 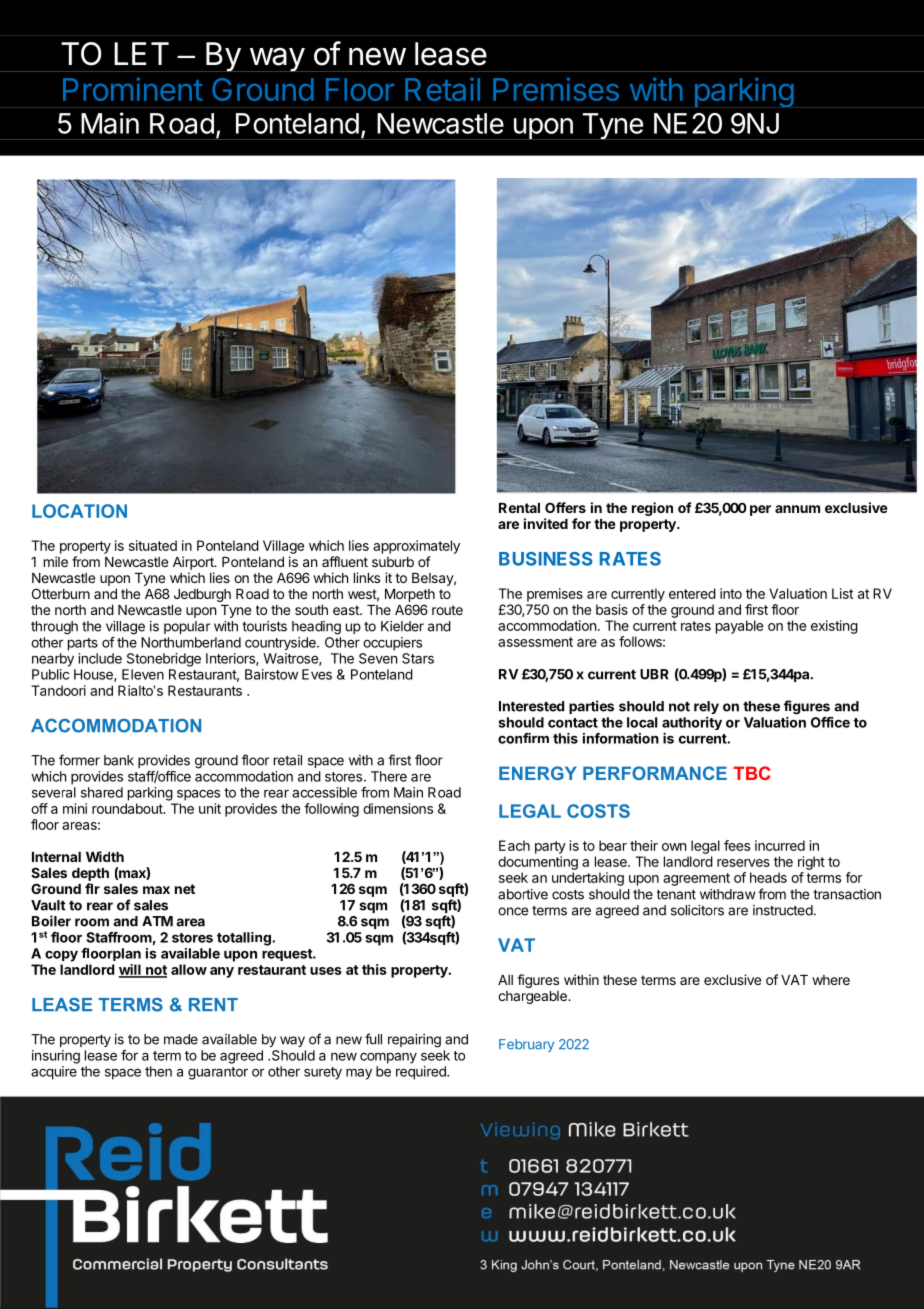 I want to click on into, so click(x=731, y=593).
